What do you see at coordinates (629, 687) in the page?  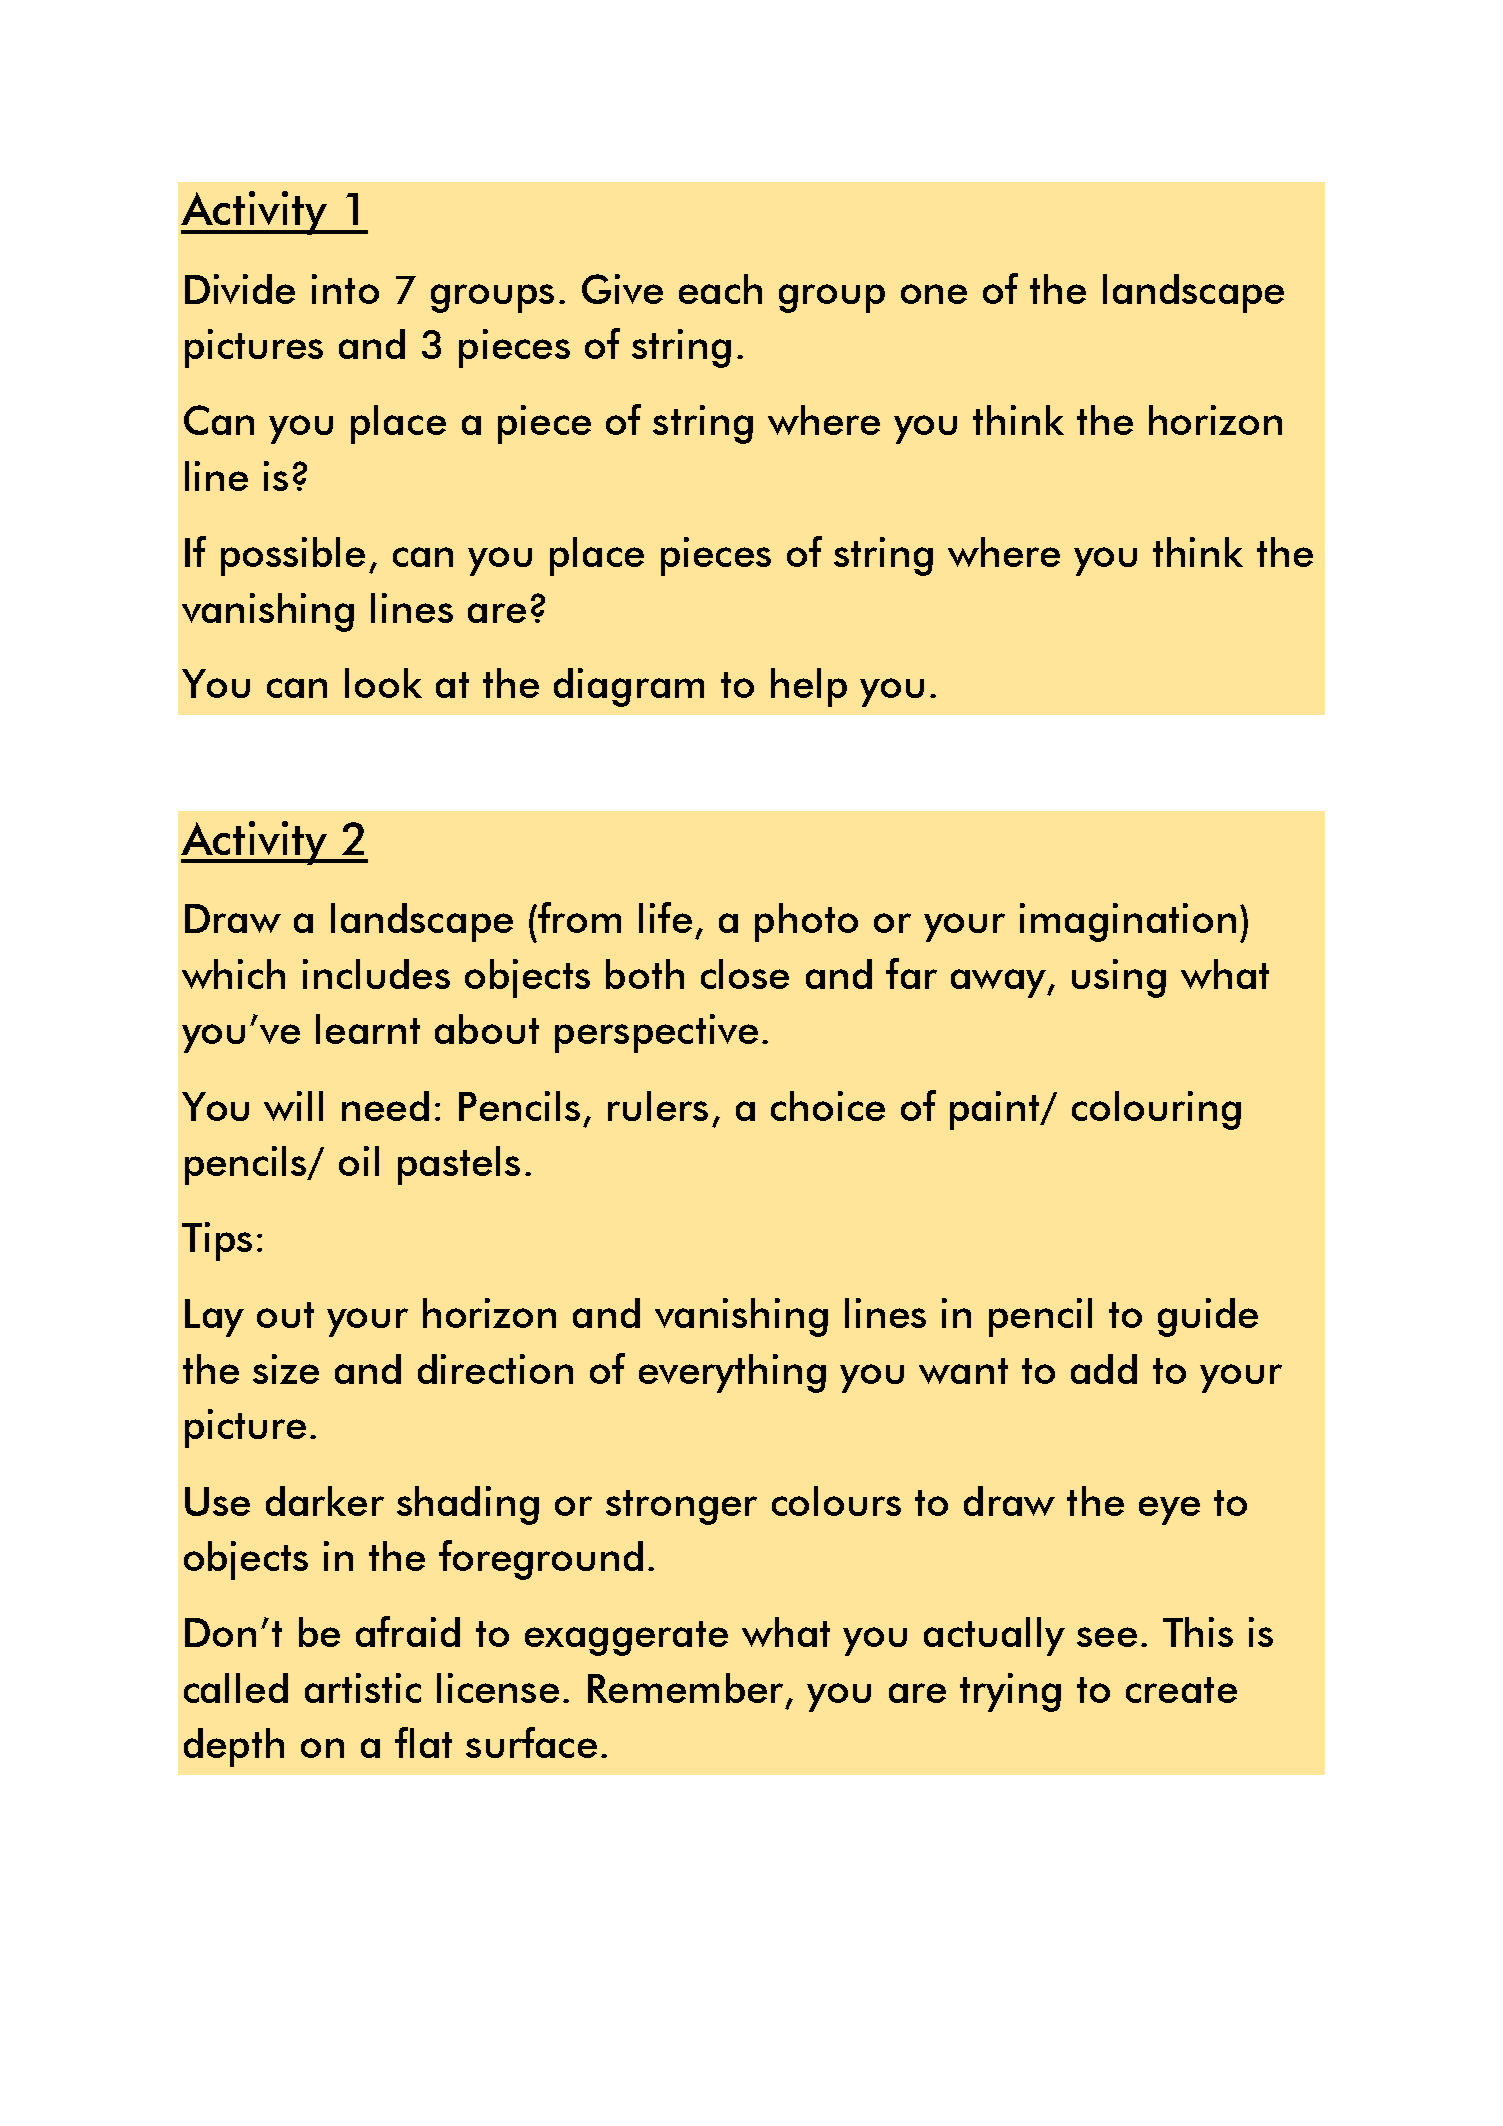 I see `diagram` at bounding box center [629, 687].
